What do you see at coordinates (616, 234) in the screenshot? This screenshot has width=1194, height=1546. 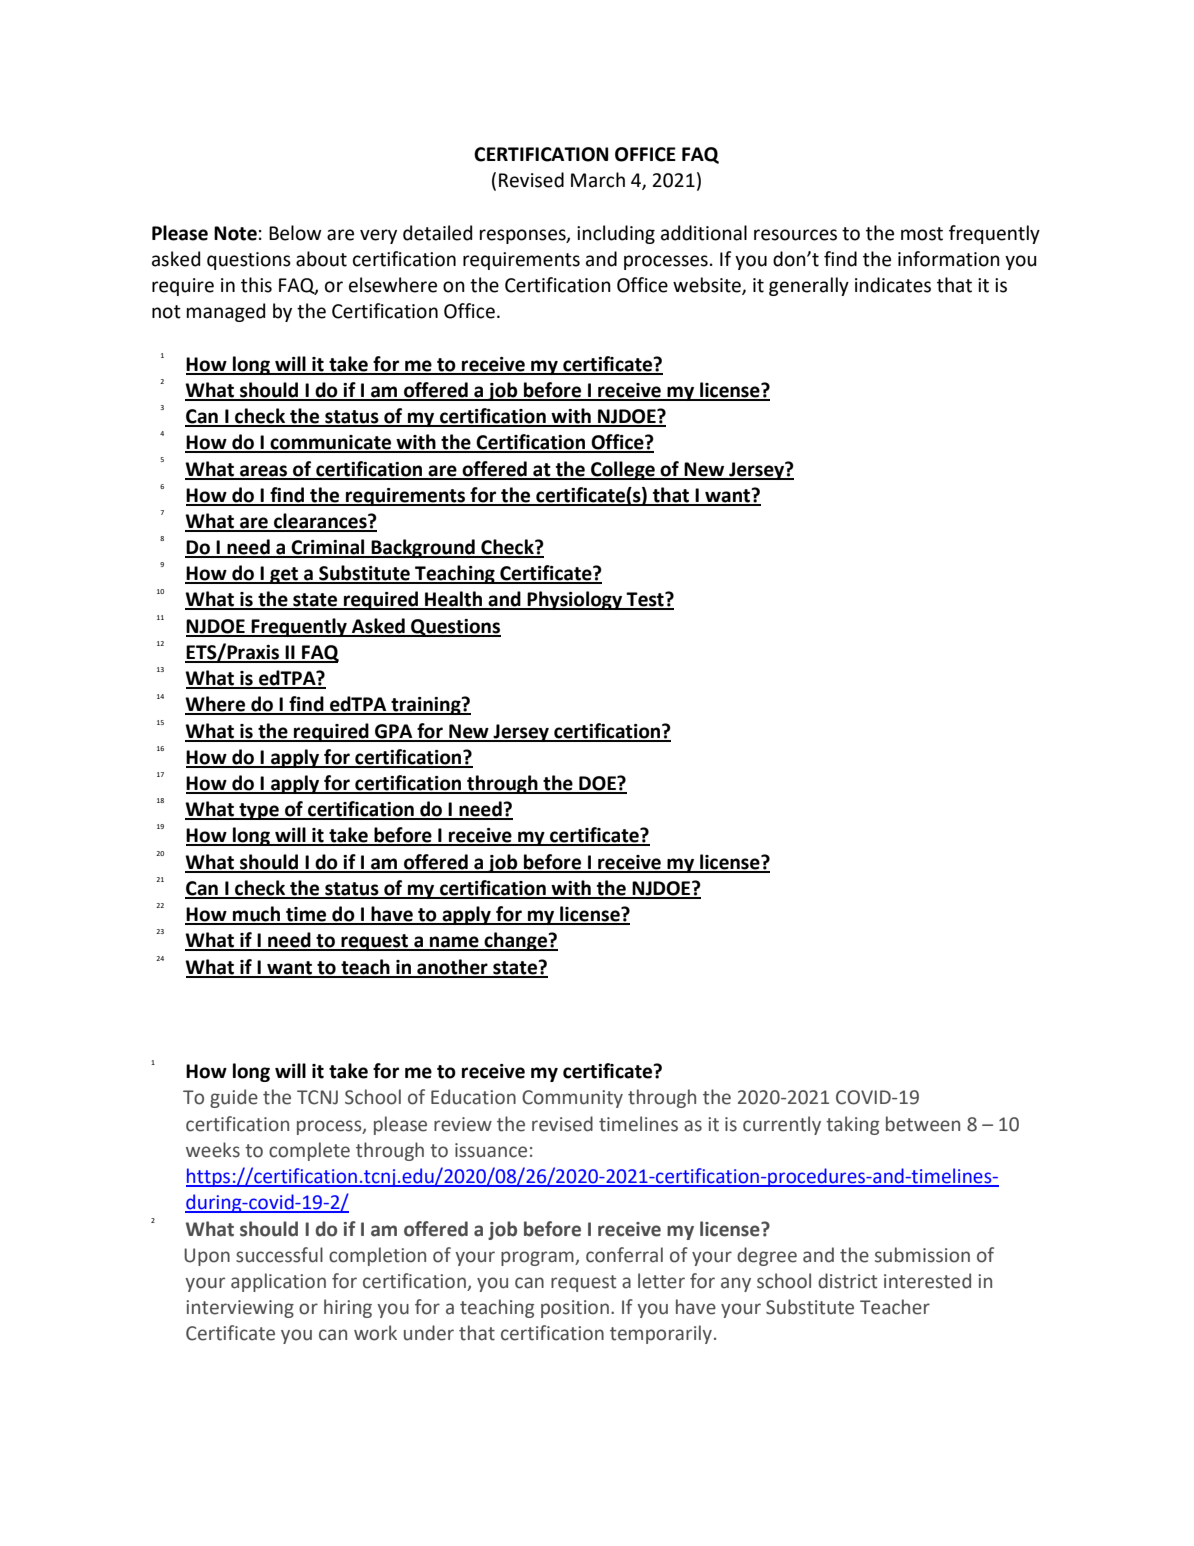 I see `including` at bounding box center [616, 234].
